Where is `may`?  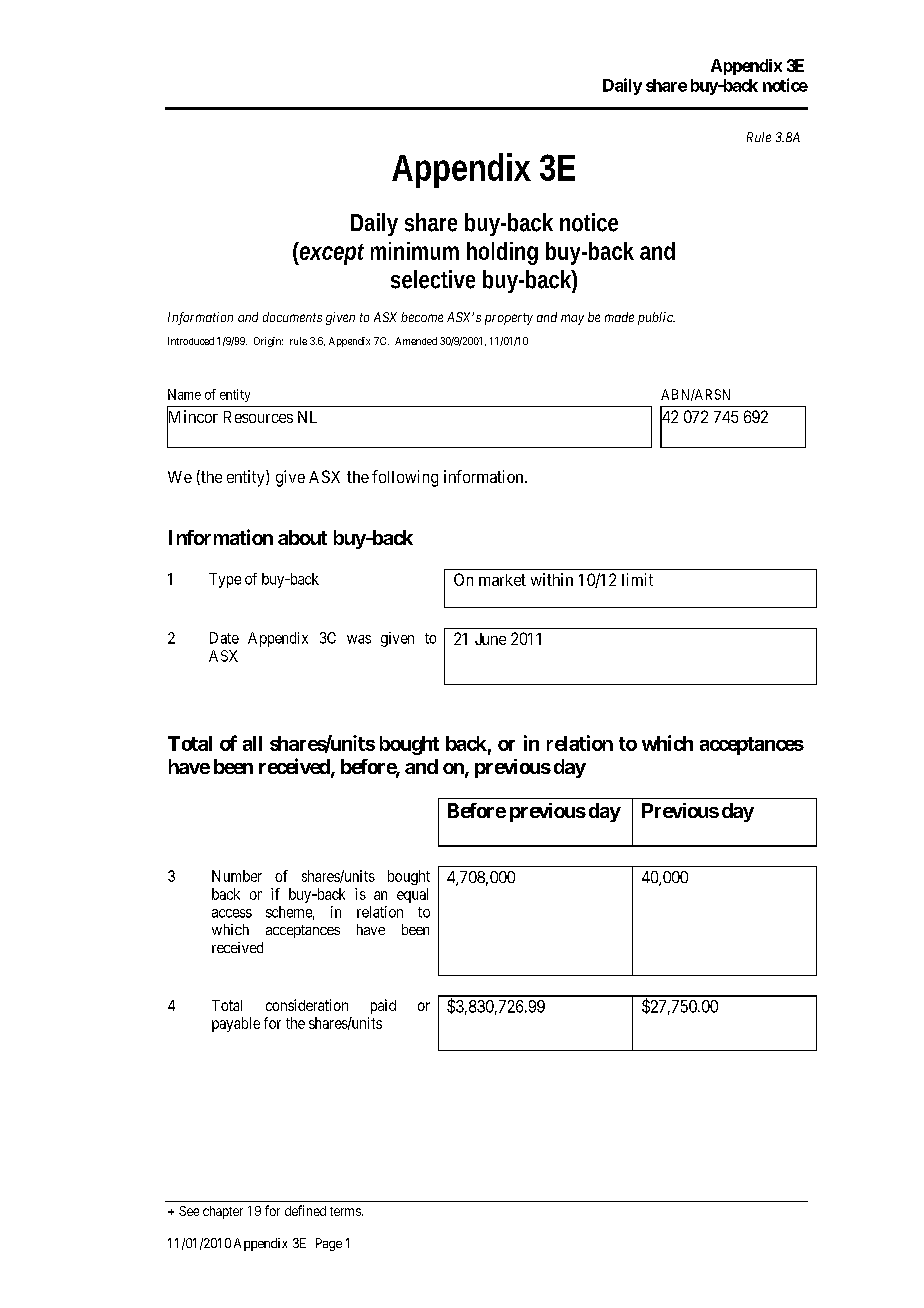 may is located at coordinates (572, 319).
